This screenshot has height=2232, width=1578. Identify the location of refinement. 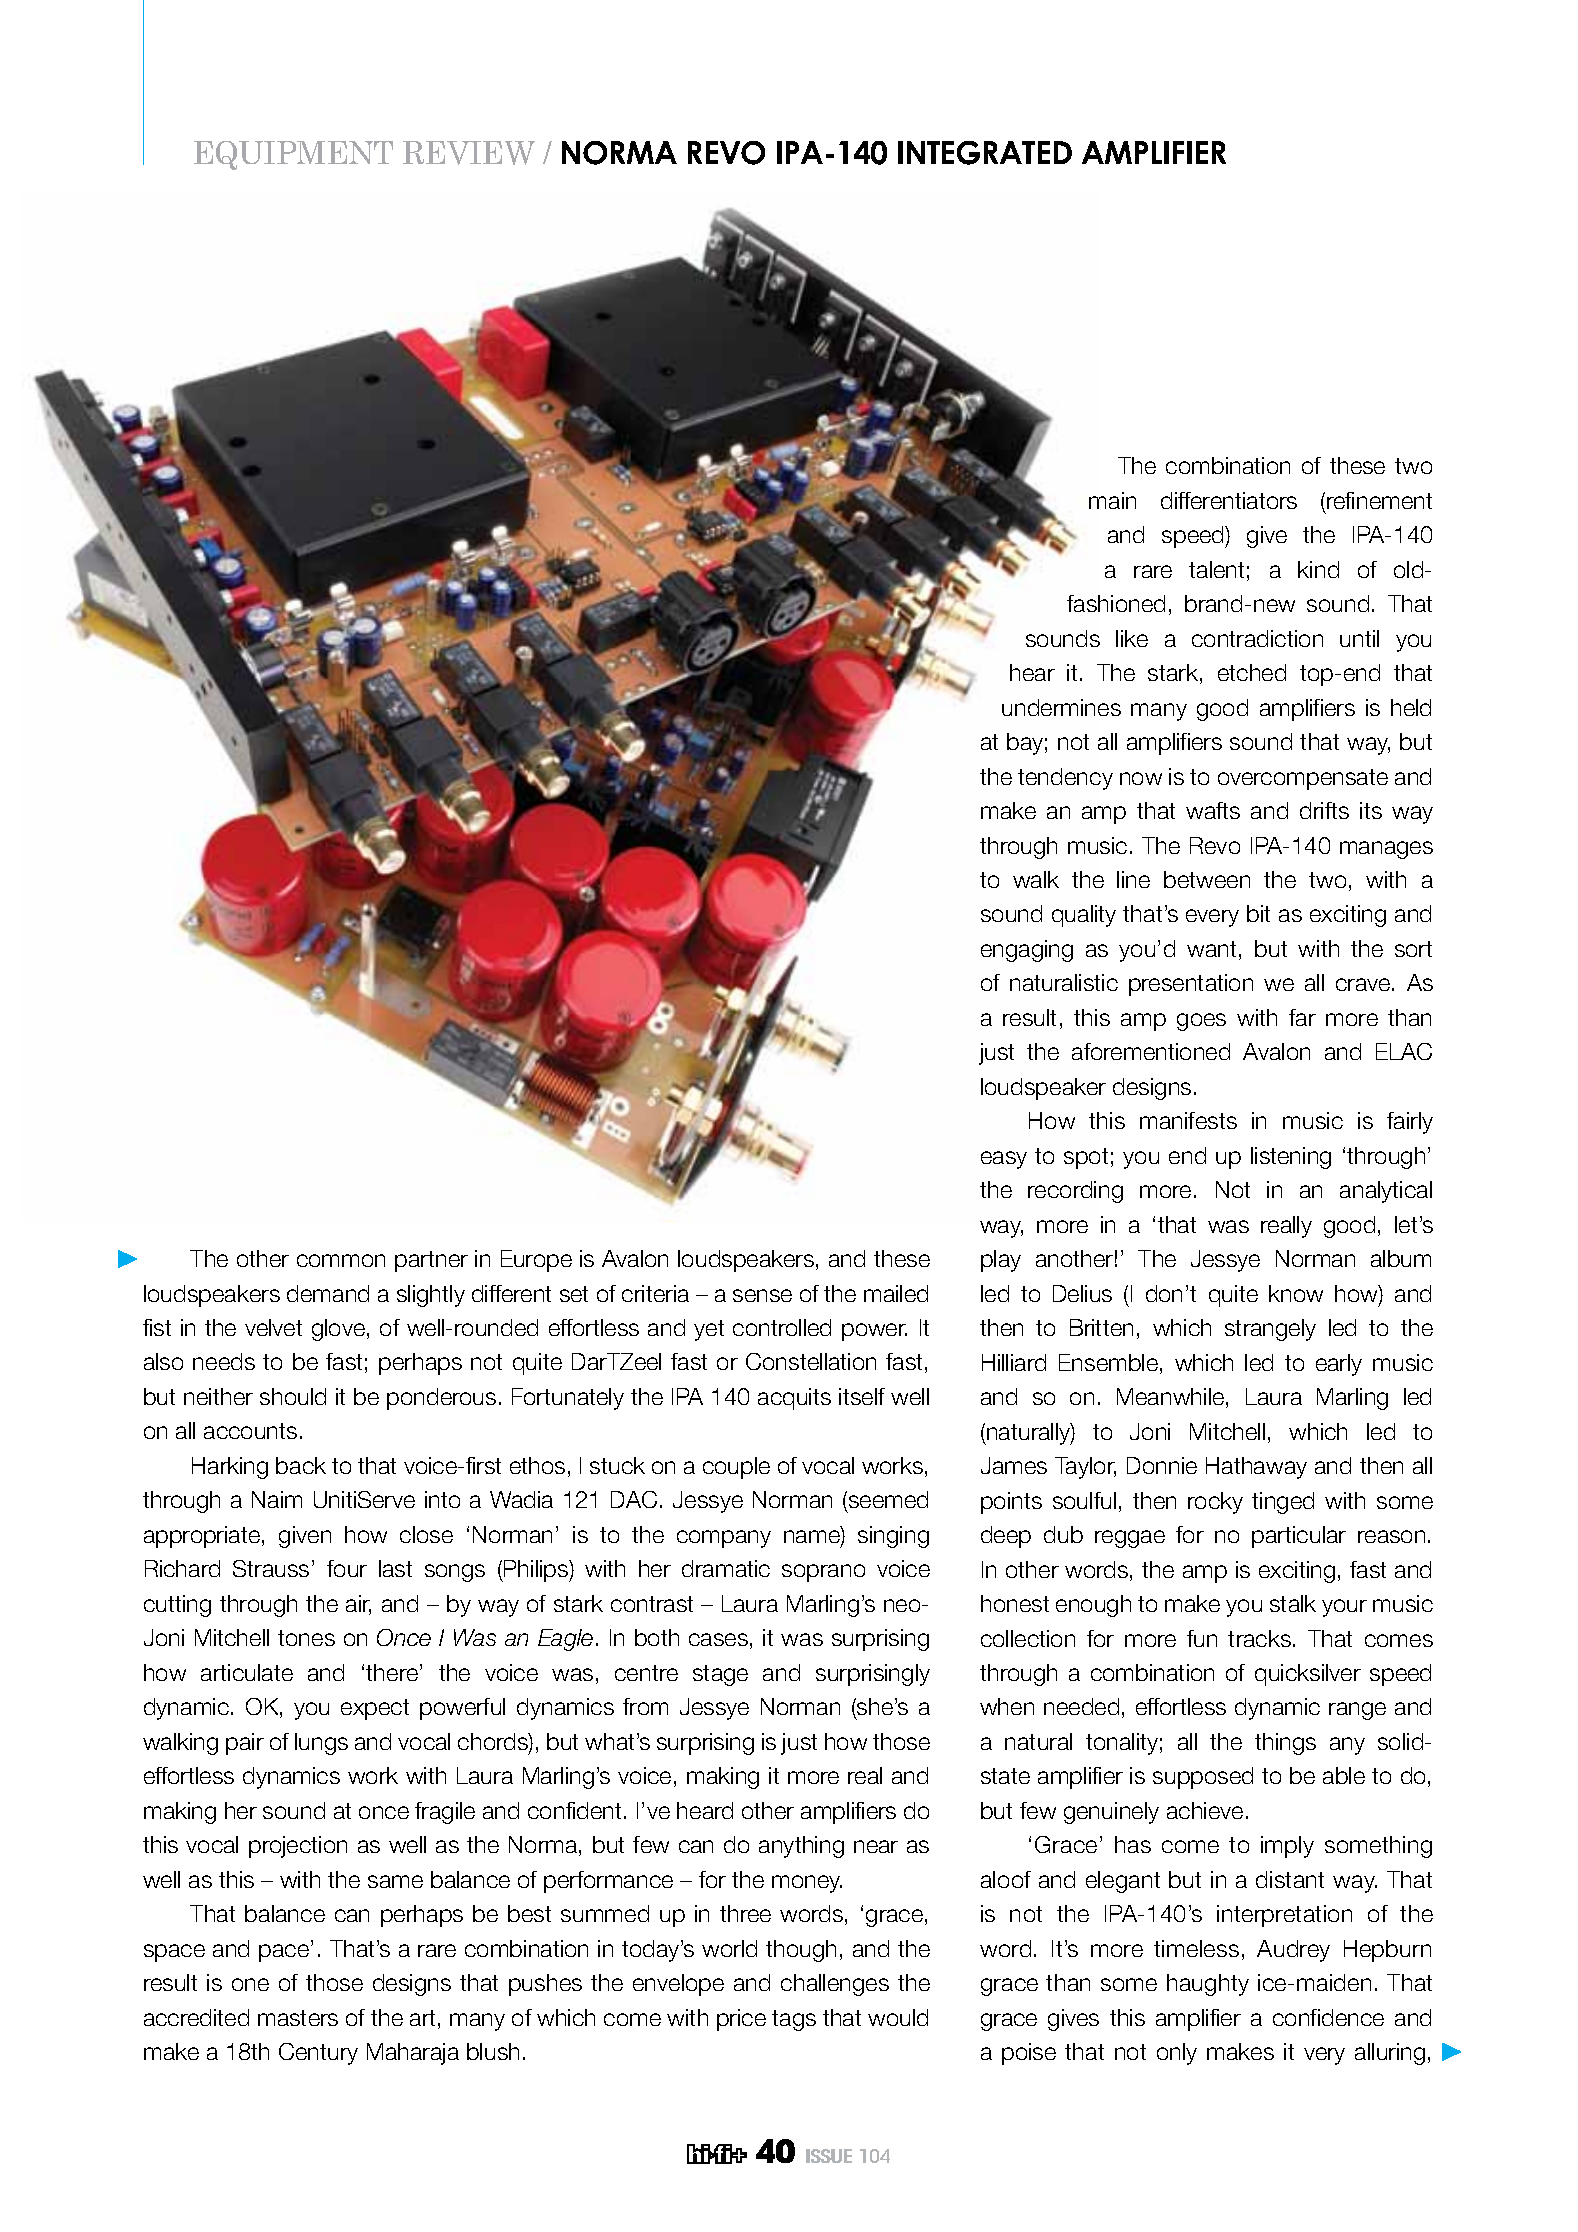
(1379, 500).
